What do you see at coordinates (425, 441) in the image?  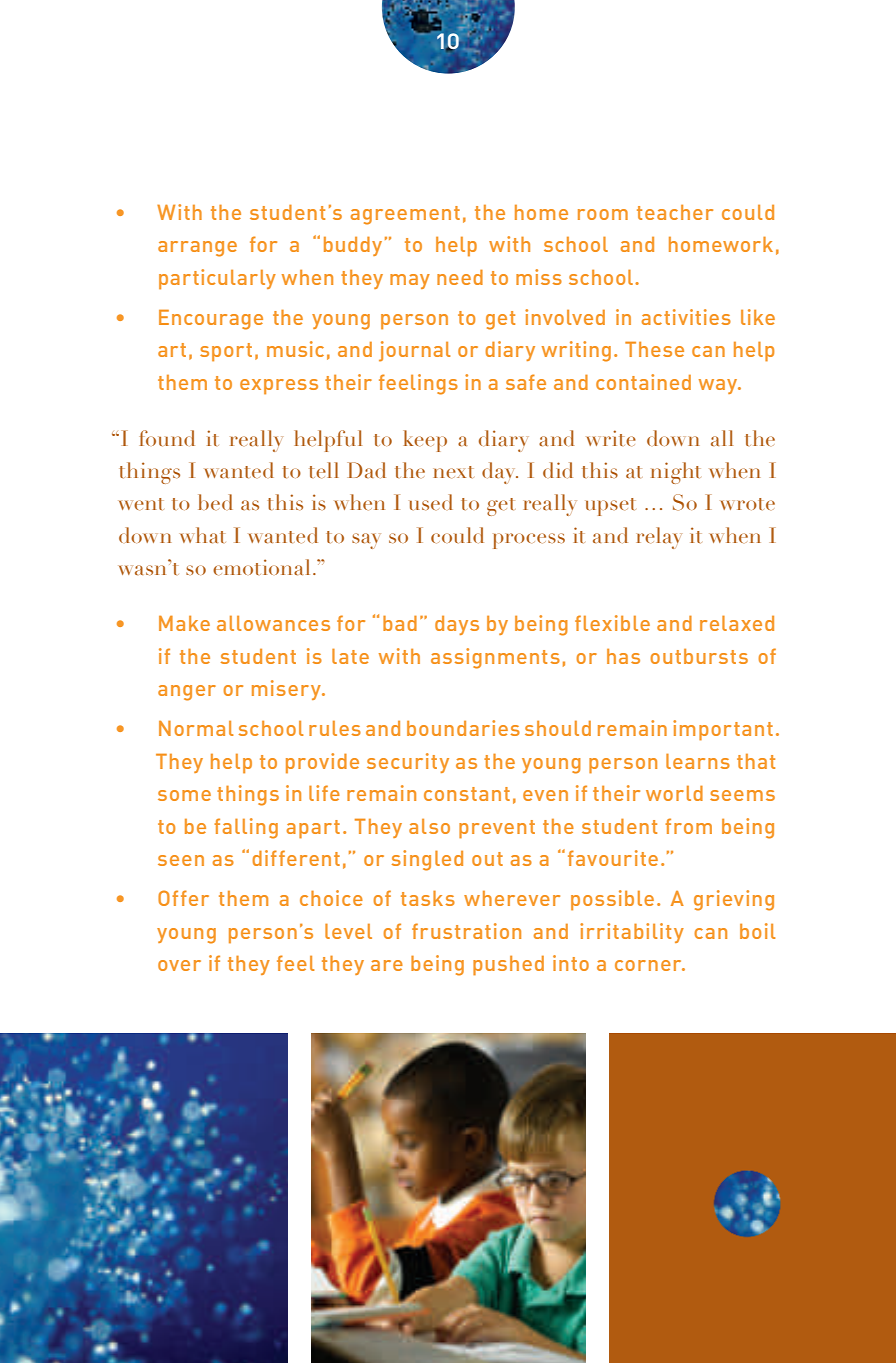 I see `keep` at bounding box center [425, 441].
